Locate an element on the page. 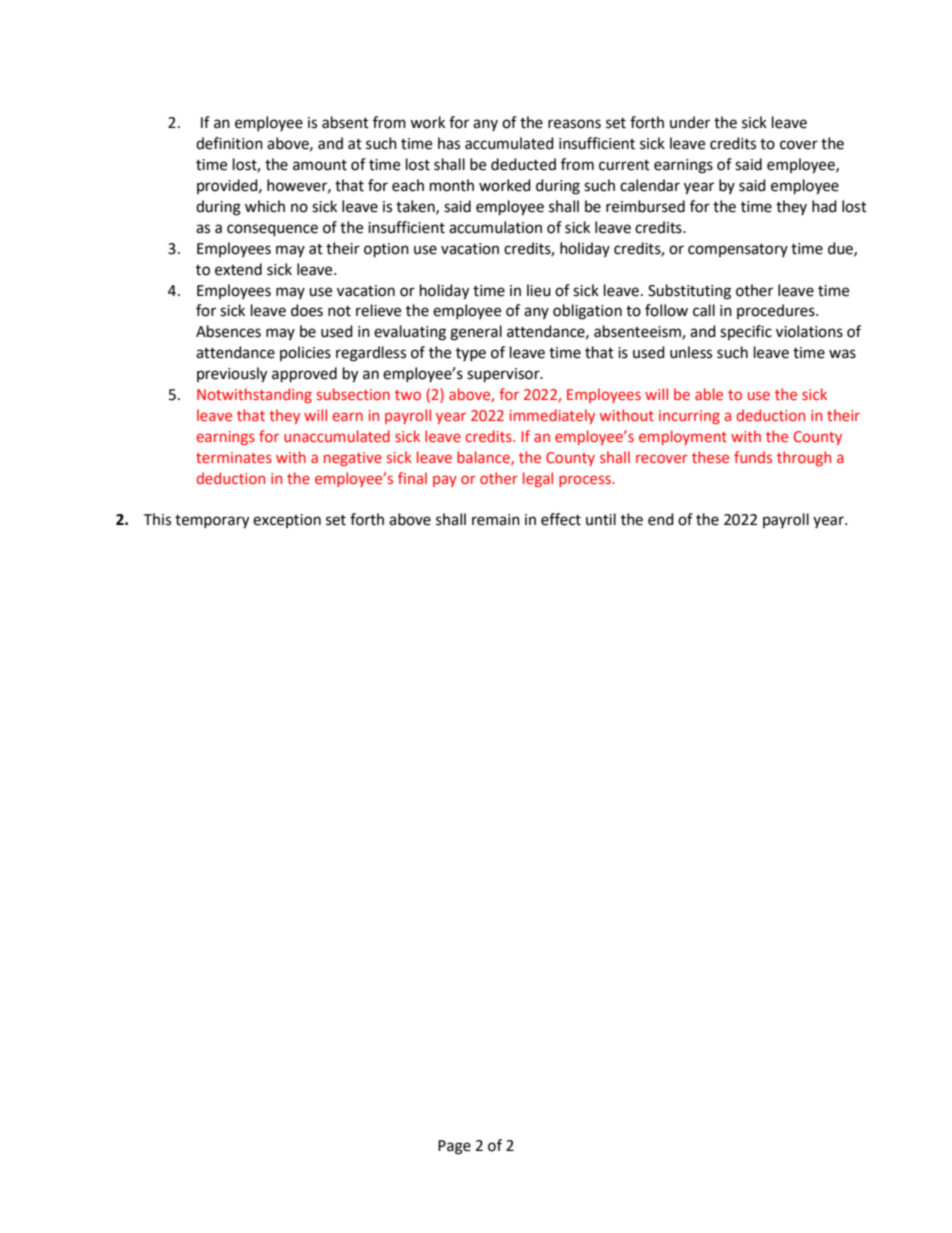 This document has width=952, height=1233. process is located at coordinates (586, 481).
